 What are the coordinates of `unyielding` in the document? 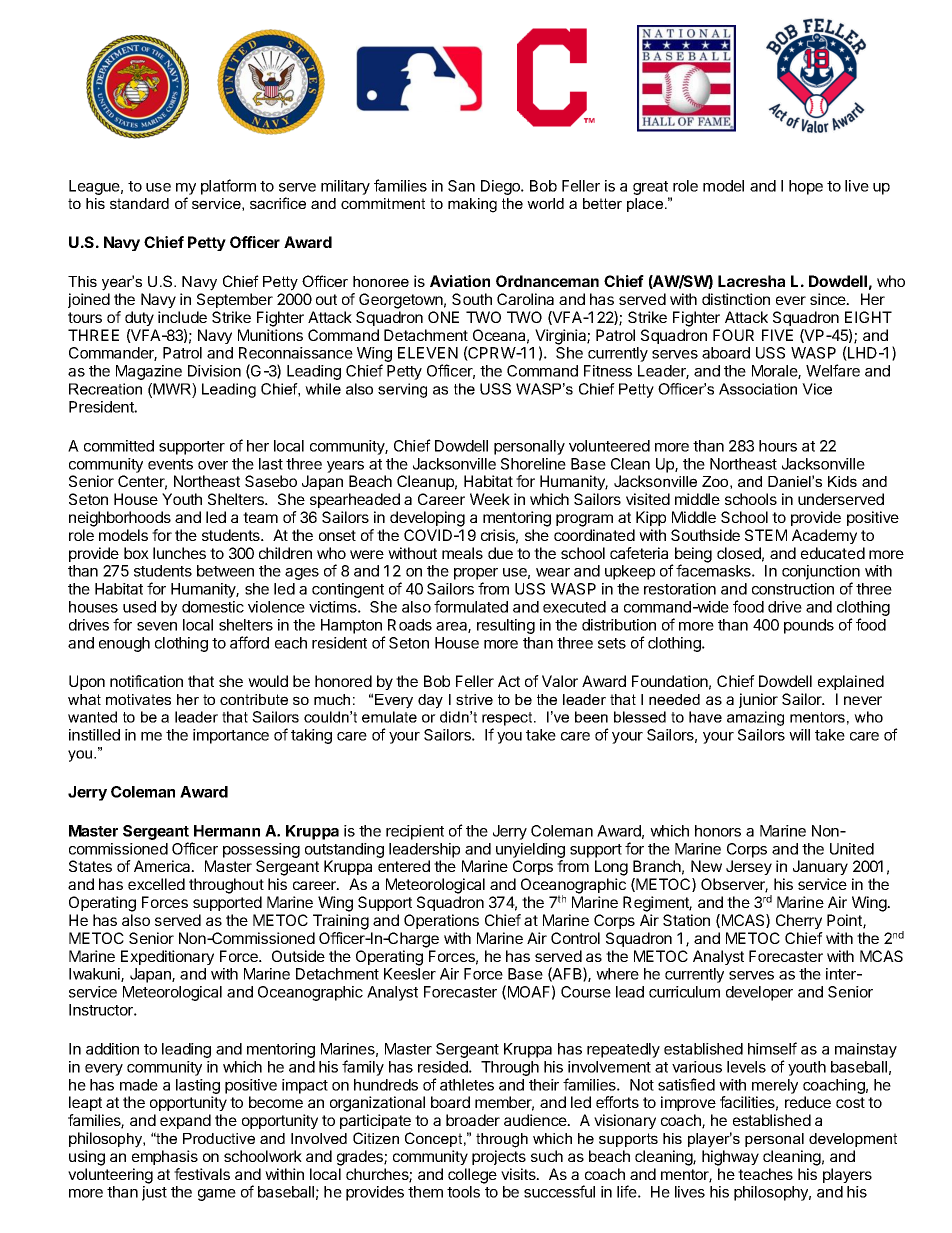 It's located at (530, 850).
